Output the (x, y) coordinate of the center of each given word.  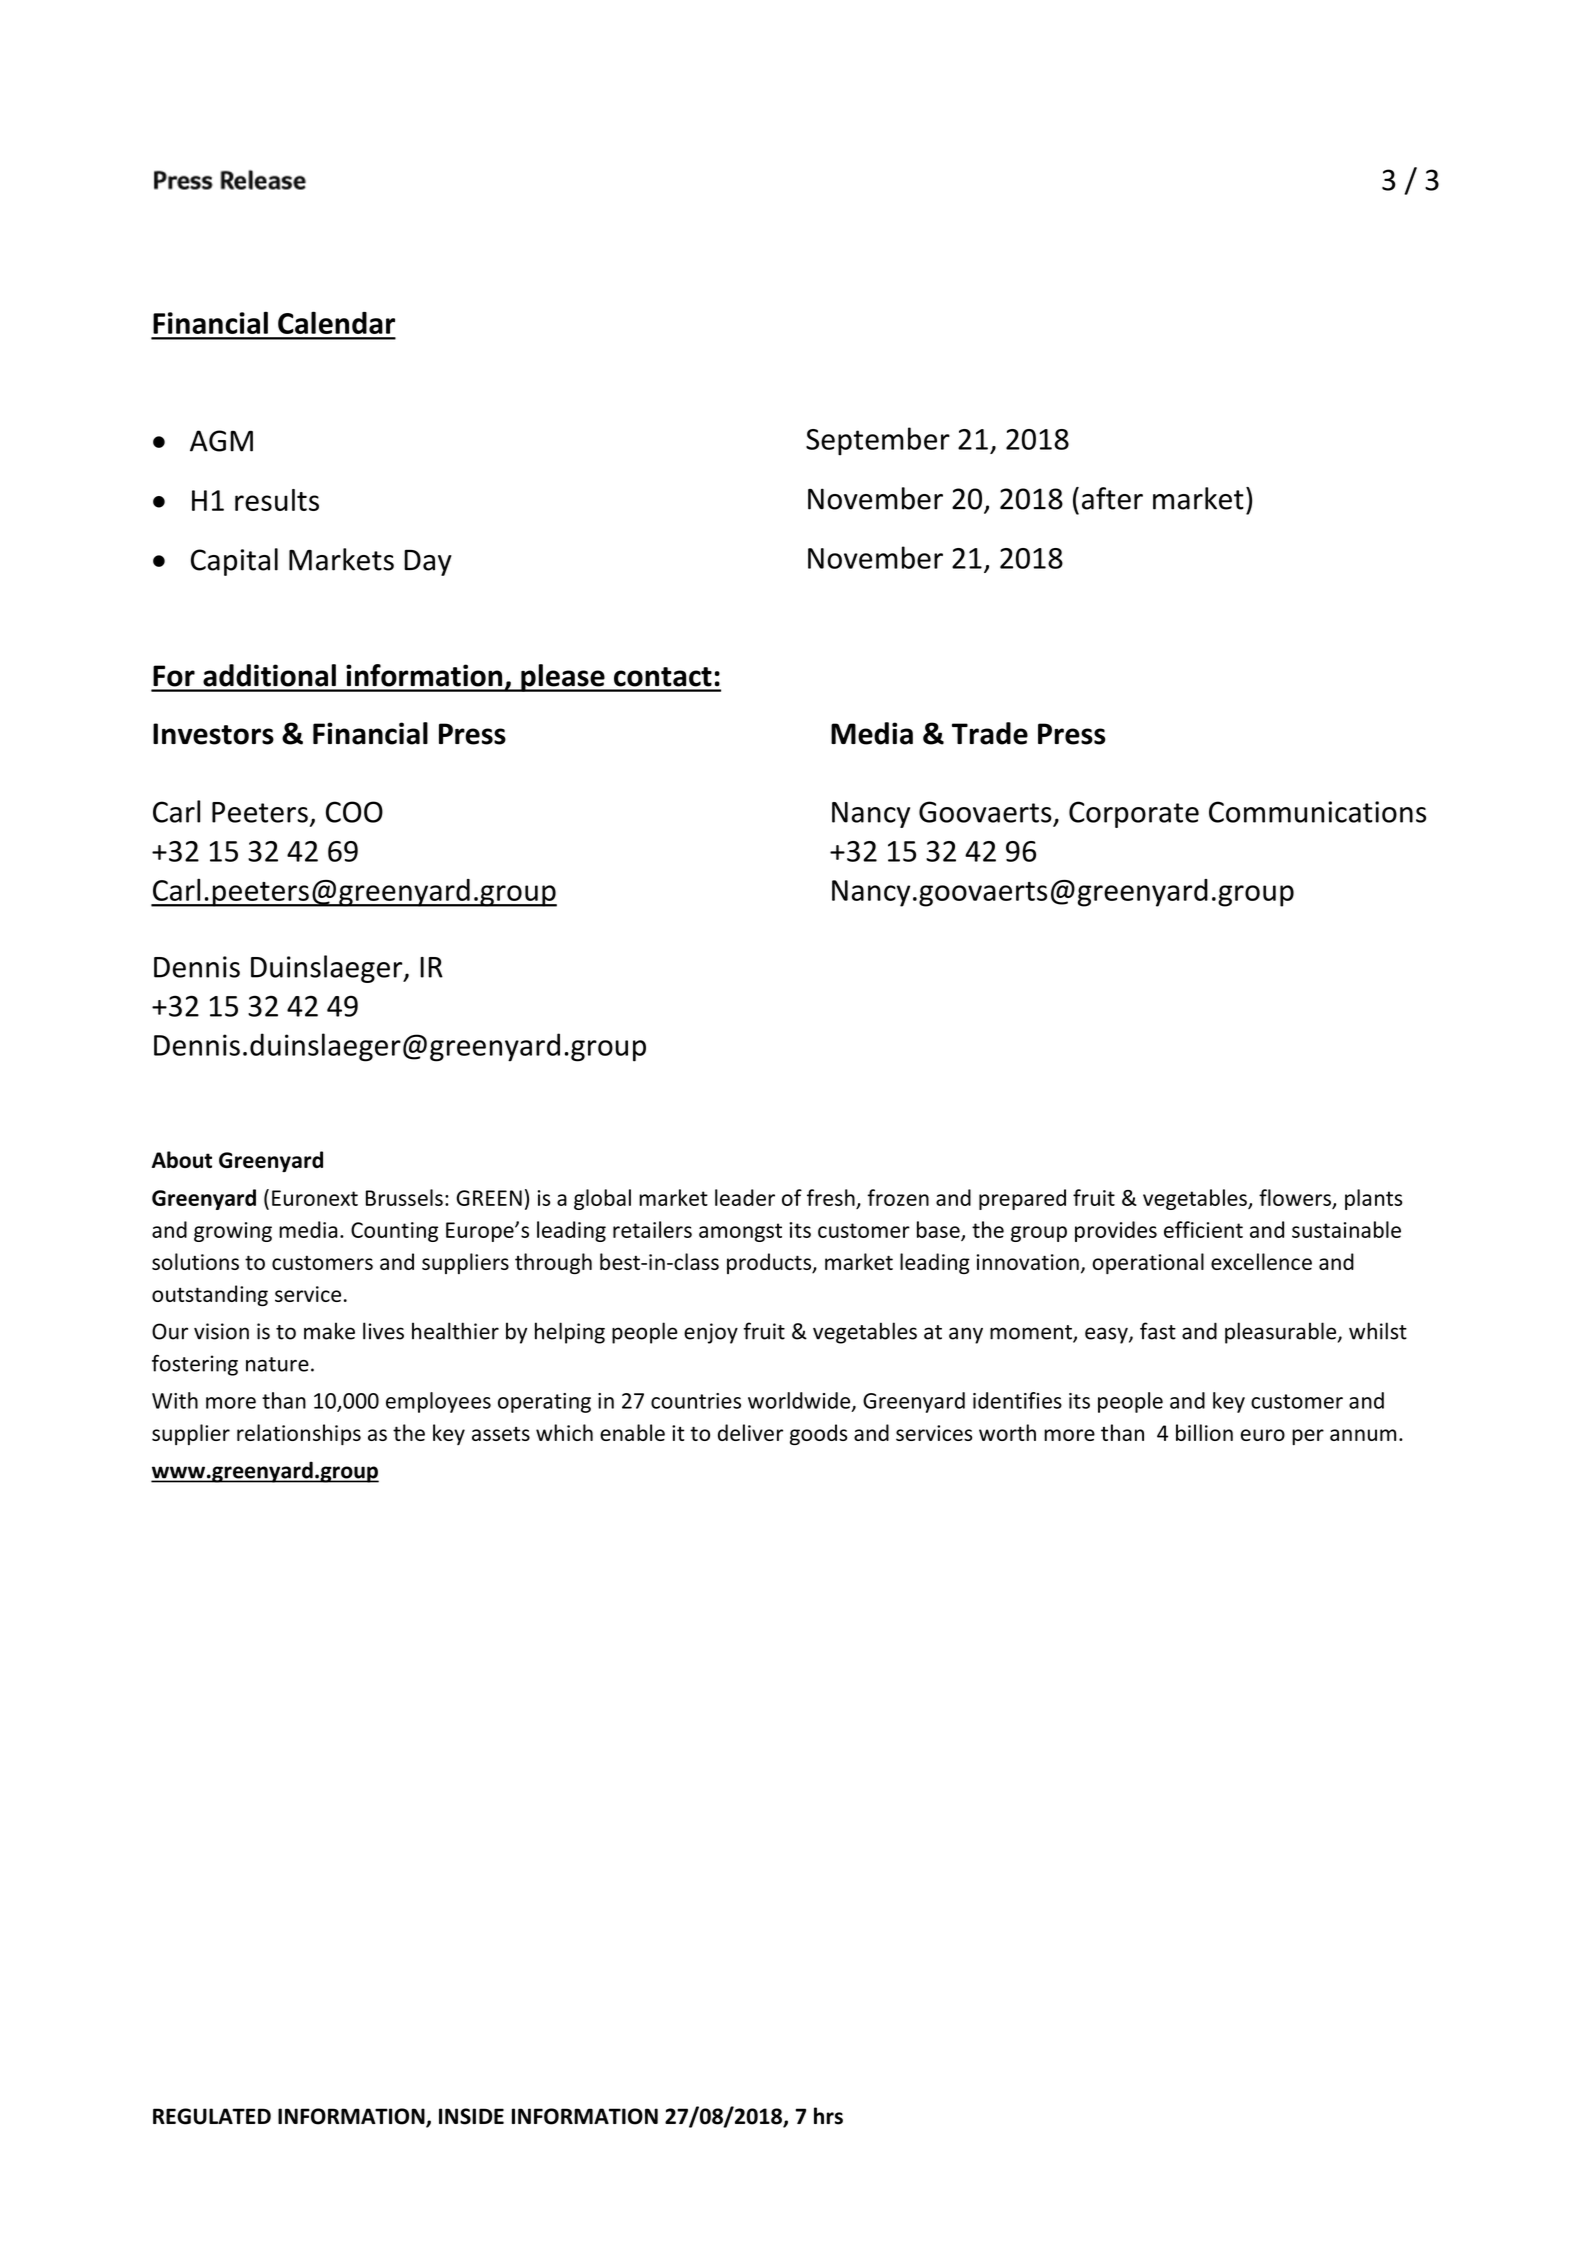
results (277, 500)
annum (1363, 1435)
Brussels (404, 1197)
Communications (1317, 812)
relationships (299, 1434)
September (878, 441)
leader (745, 1197)
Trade (990, 733)
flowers (1295, 1197)
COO (354, 812)
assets (501, 1434)
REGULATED (212, 2116)
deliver (750, 1432)
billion (1204, 1432)
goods (819, 1434)
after (1112, 498)
